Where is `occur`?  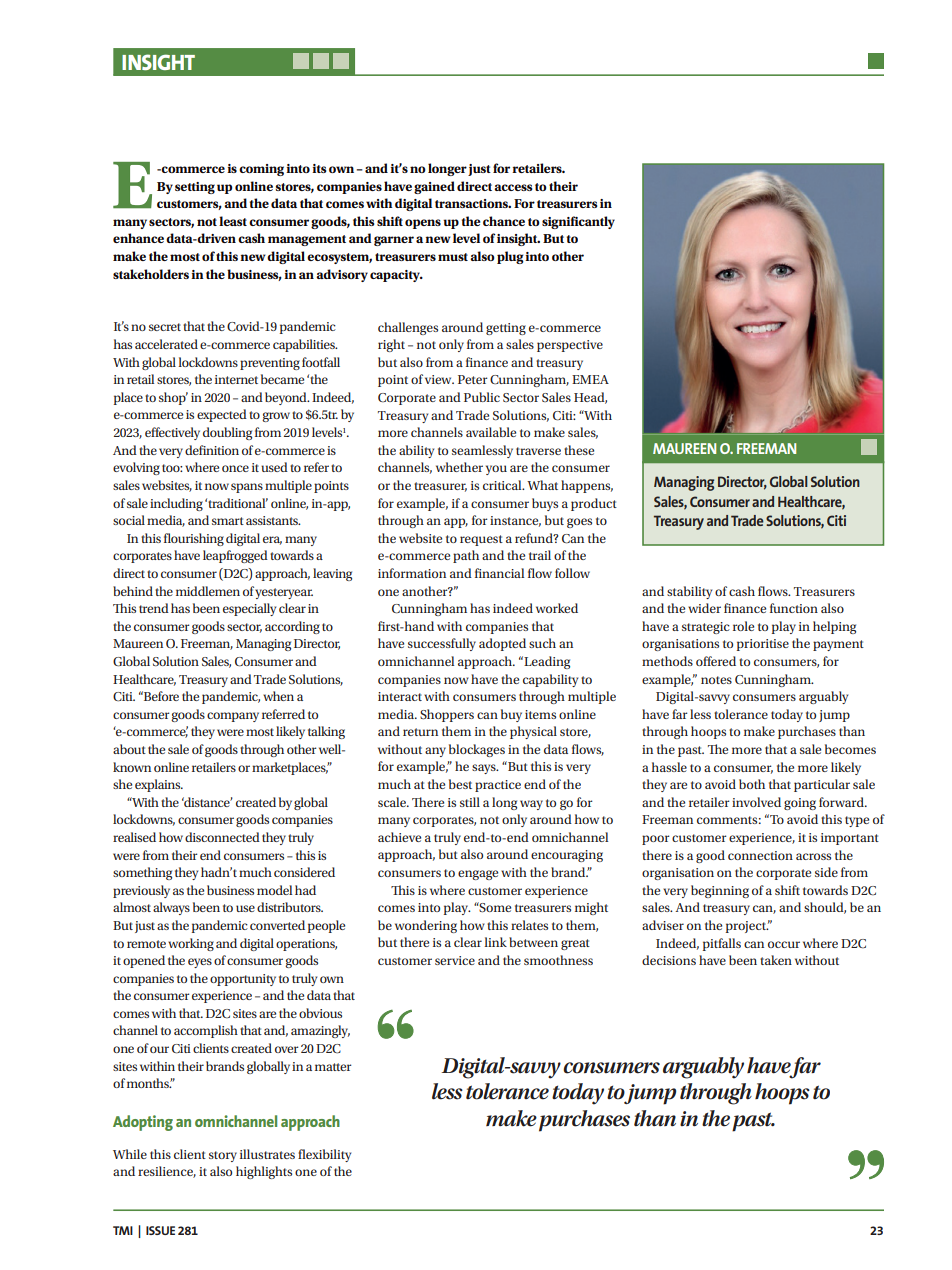
occur is located at coordinates (784, 944).
